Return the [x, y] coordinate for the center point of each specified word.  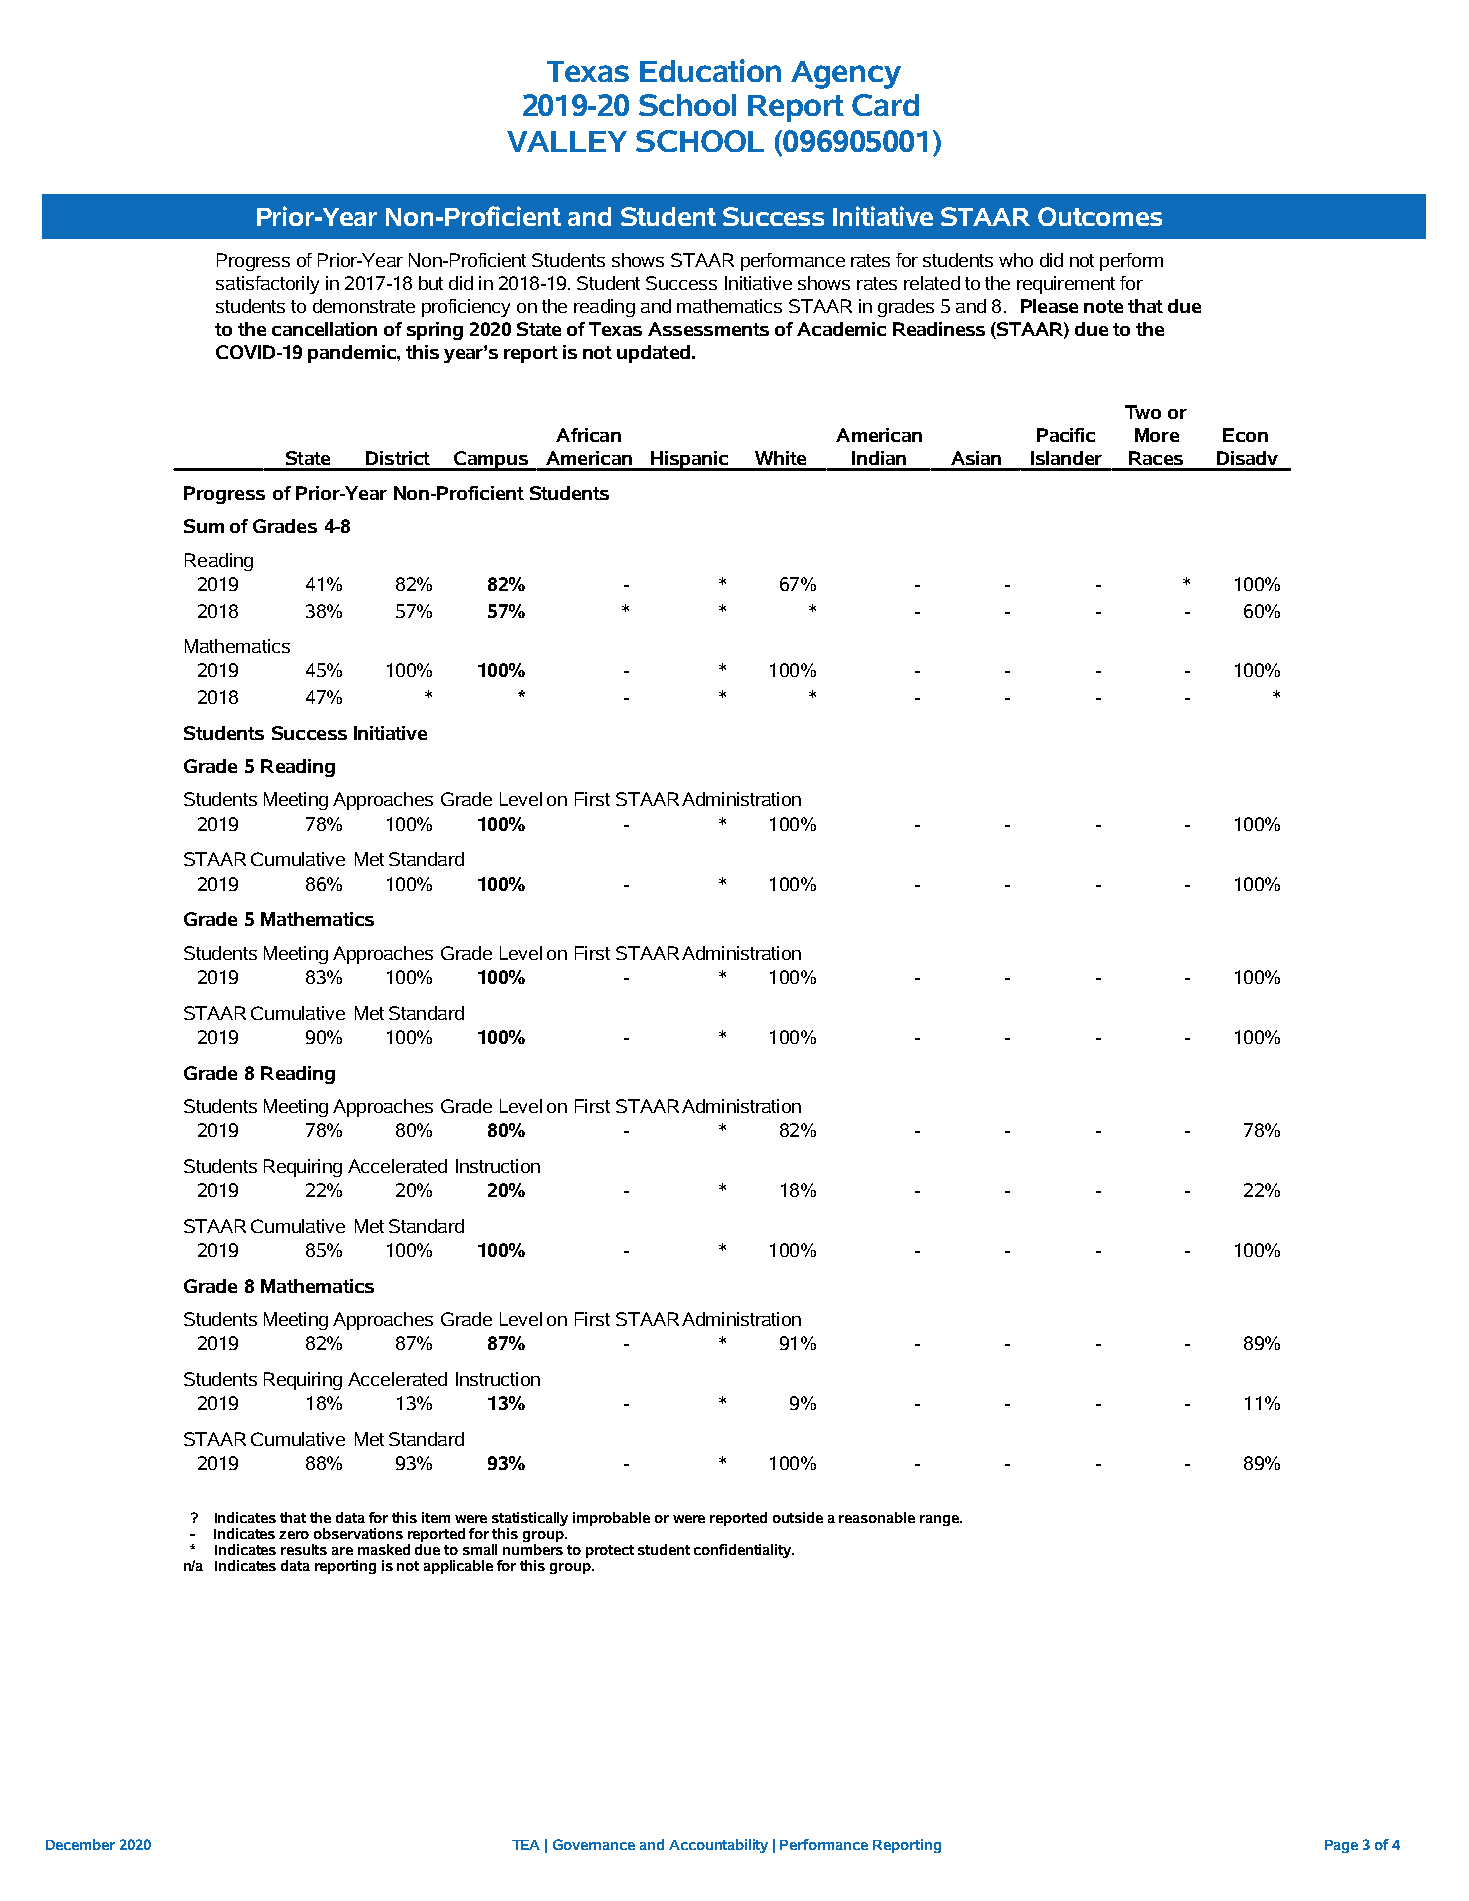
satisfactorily [267, 285]
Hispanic [690, 461]
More [1157, 435]
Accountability [718, 1846]
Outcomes [1100, 216]
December [80, 1844]
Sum [204, 526]
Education [710, 70]
